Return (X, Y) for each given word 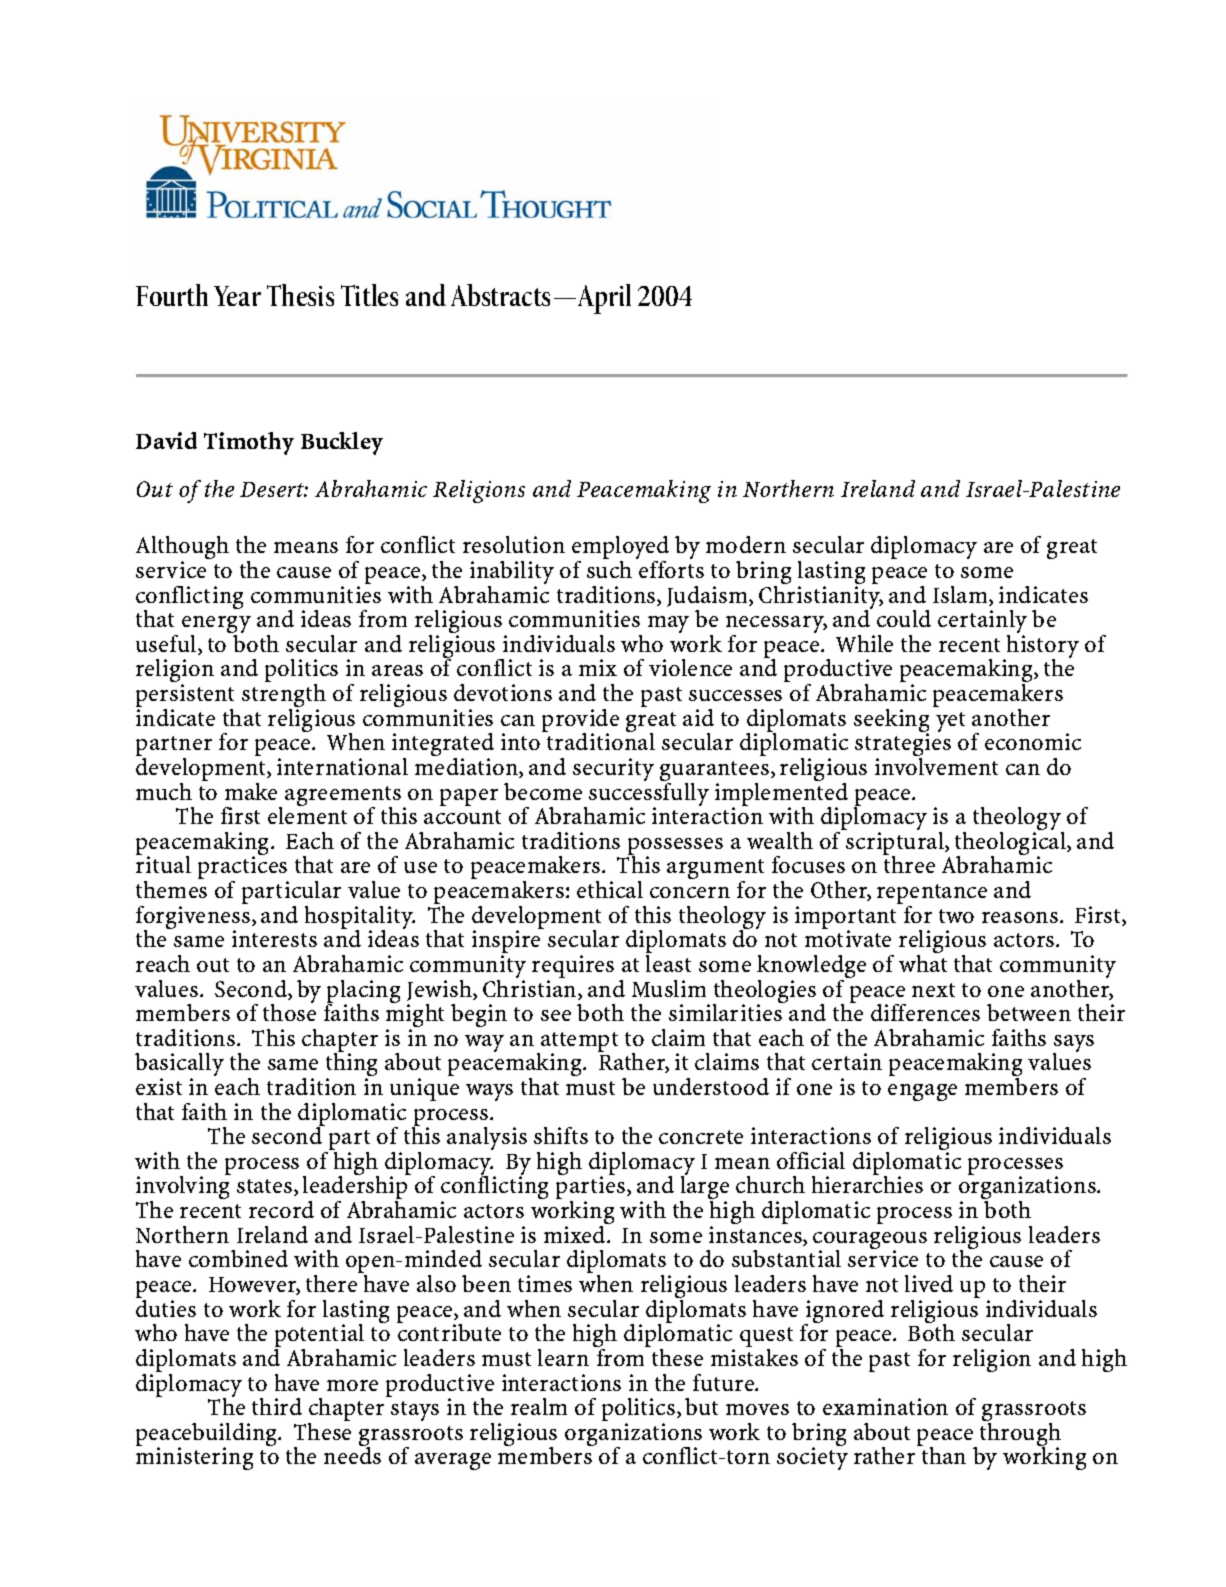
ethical (610, 889)
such (609, 569)
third (277, 1406)
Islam (961, 596)
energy (216, 626)
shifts (561, 1135)
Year (237, 296)
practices (243, 869)
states (264, 1186)
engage (922, 1092)
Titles (369, 295)
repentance (932, 895)
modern (746, 544)
